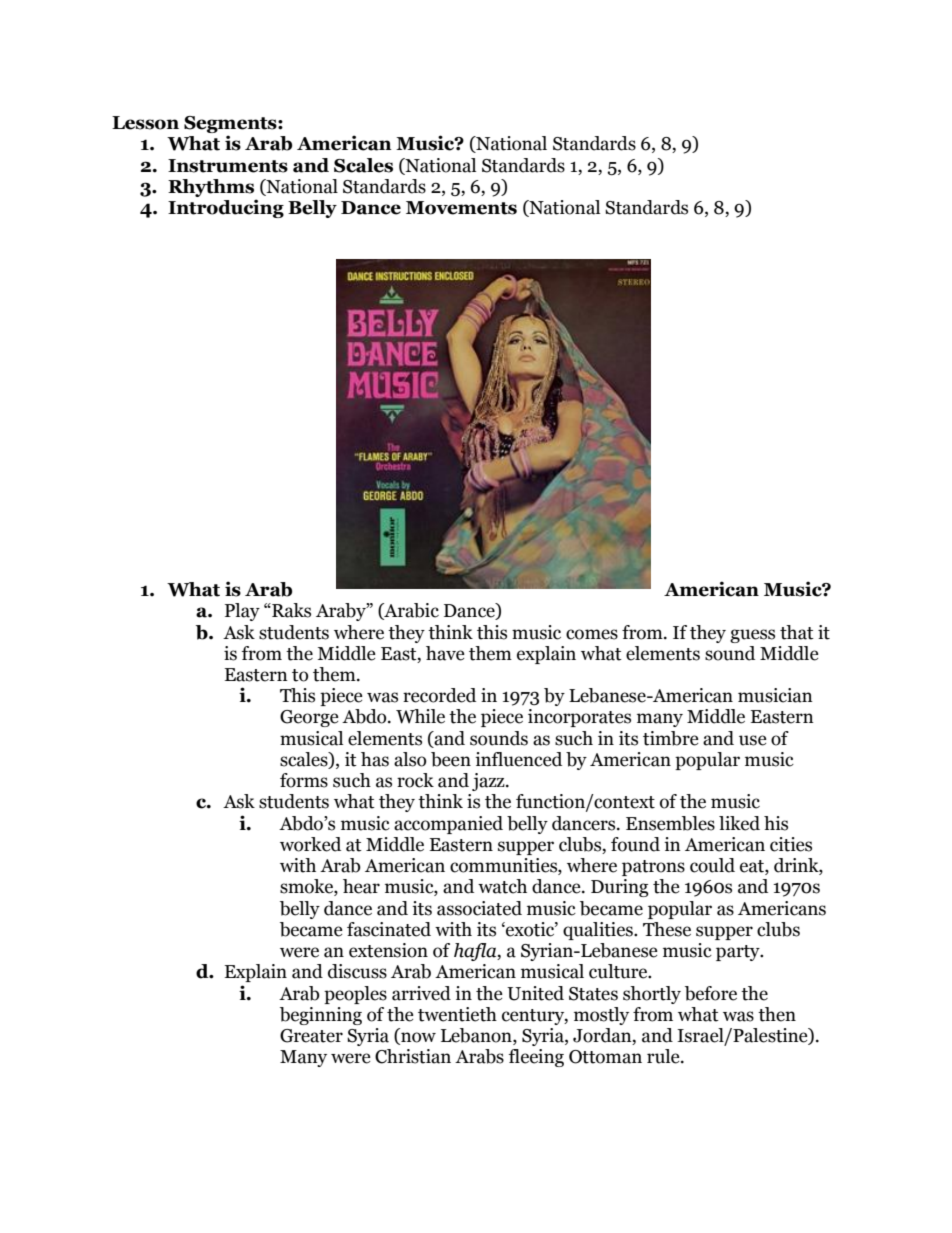 Image resolution: width=952 pixels, height=1233 pixels. What do you see at coordinates (753, 740) in the screenshot?
I see `use` at bounding box center [753, 740].
